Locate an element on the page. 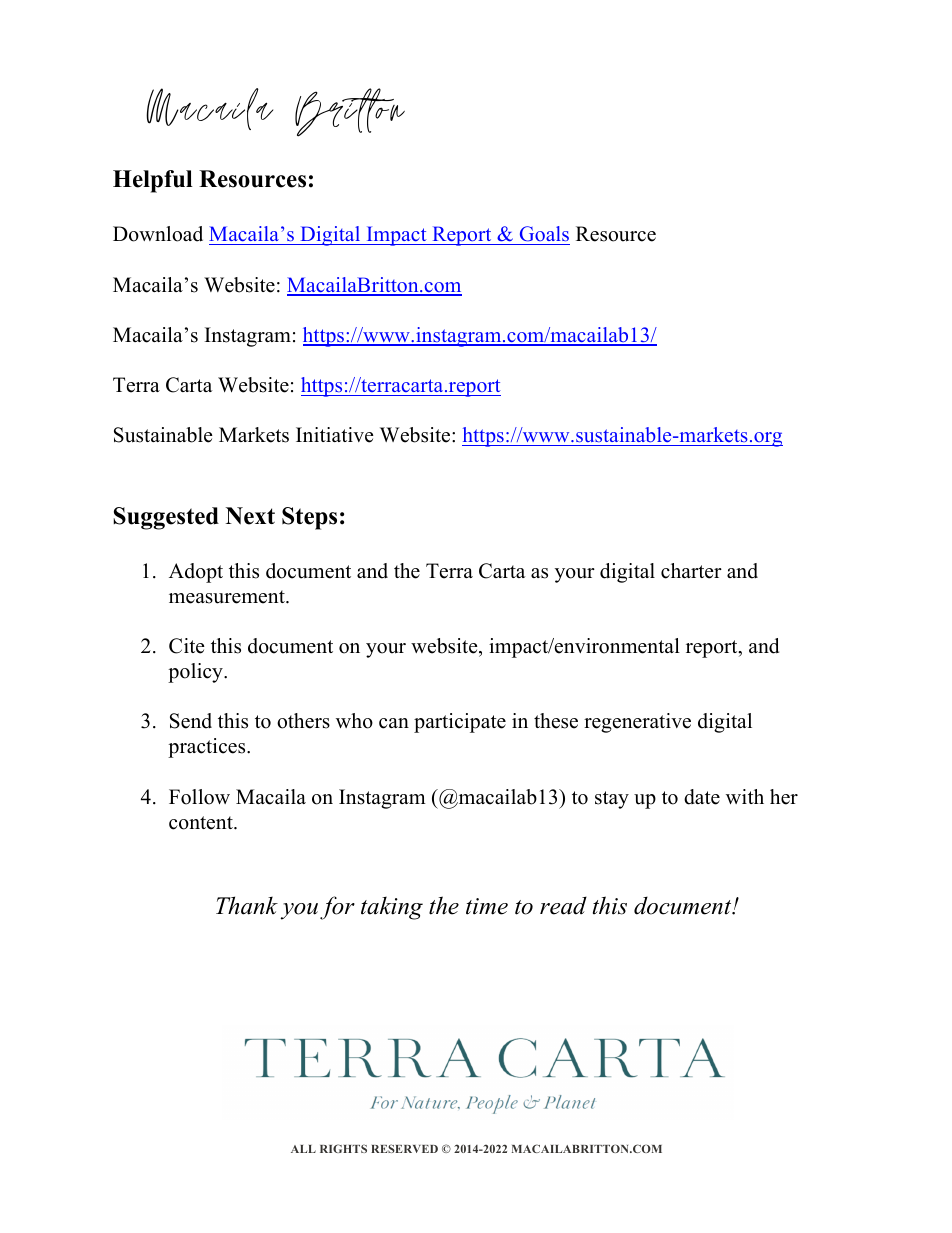 This document has width=952, height=1233. read is located at coordinates (563, 905).
